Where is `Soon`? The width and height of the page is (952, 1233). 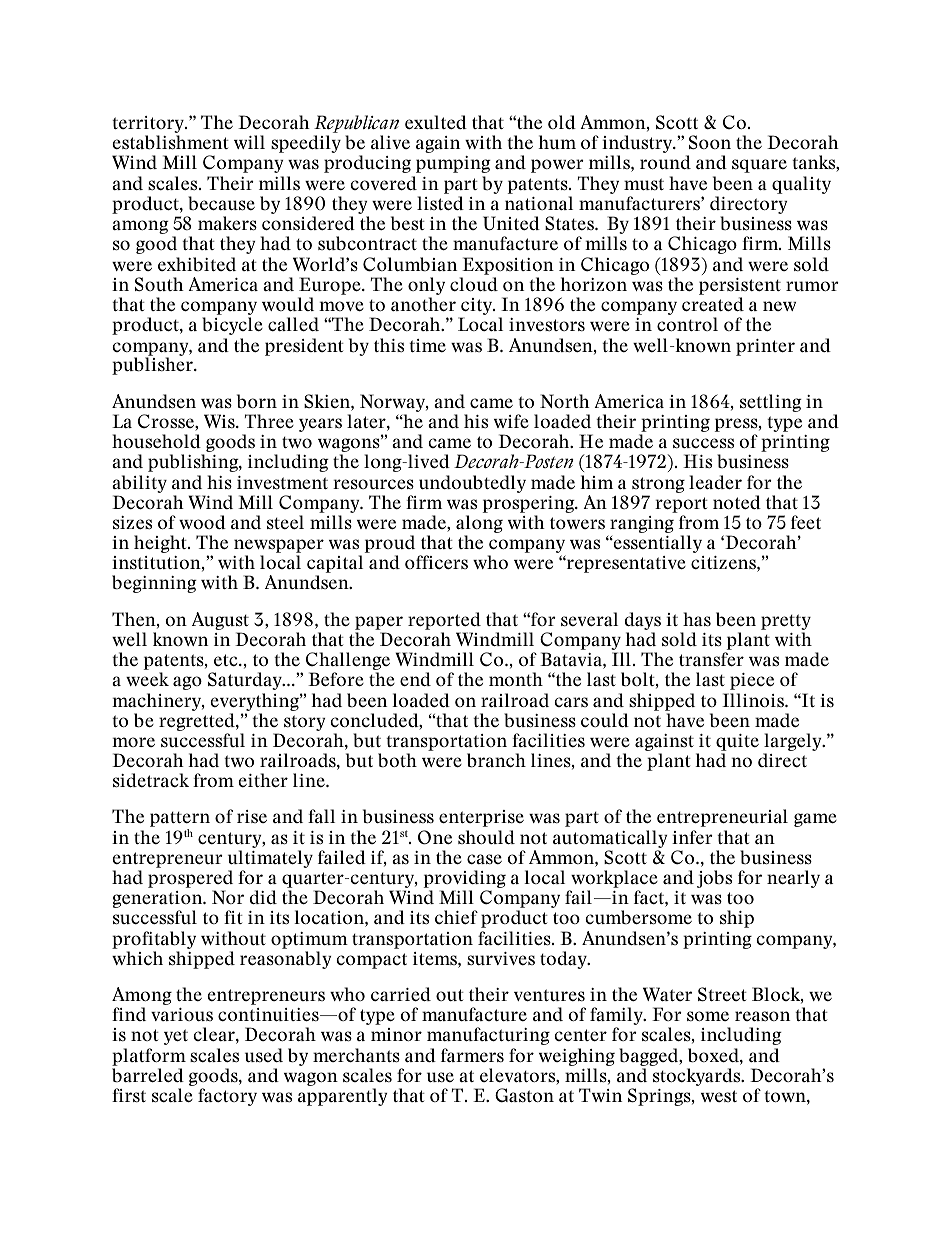
Soon is located at coordinates (710, 142).
